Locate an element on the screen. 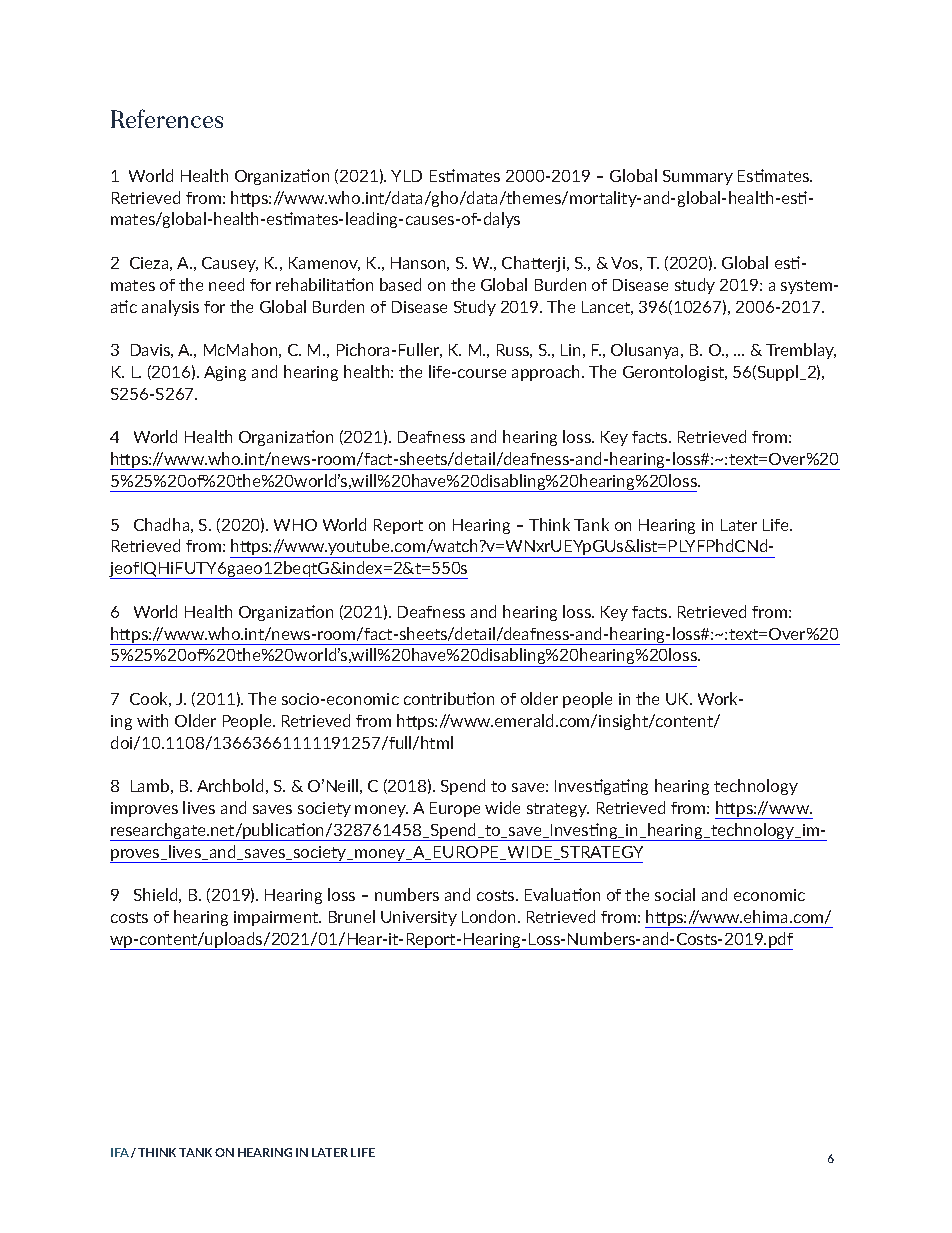 Image resolution: width=952 pixels, height=1233 pixels. Evaluation is located at coordinates (562, 894).
